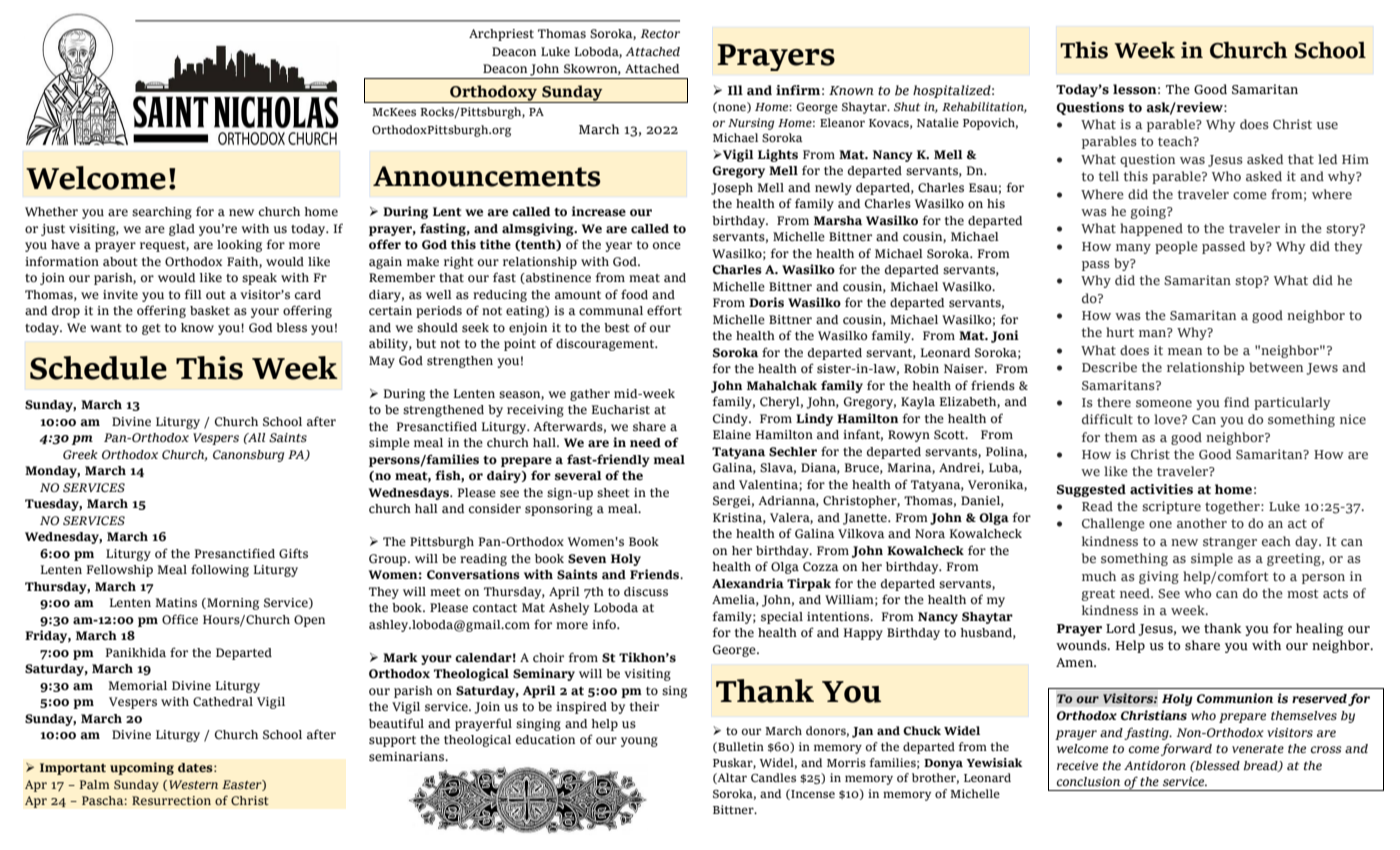 The width and height of the screenshot is (1400, 850). I want to click on love, so click(1168, 419).
